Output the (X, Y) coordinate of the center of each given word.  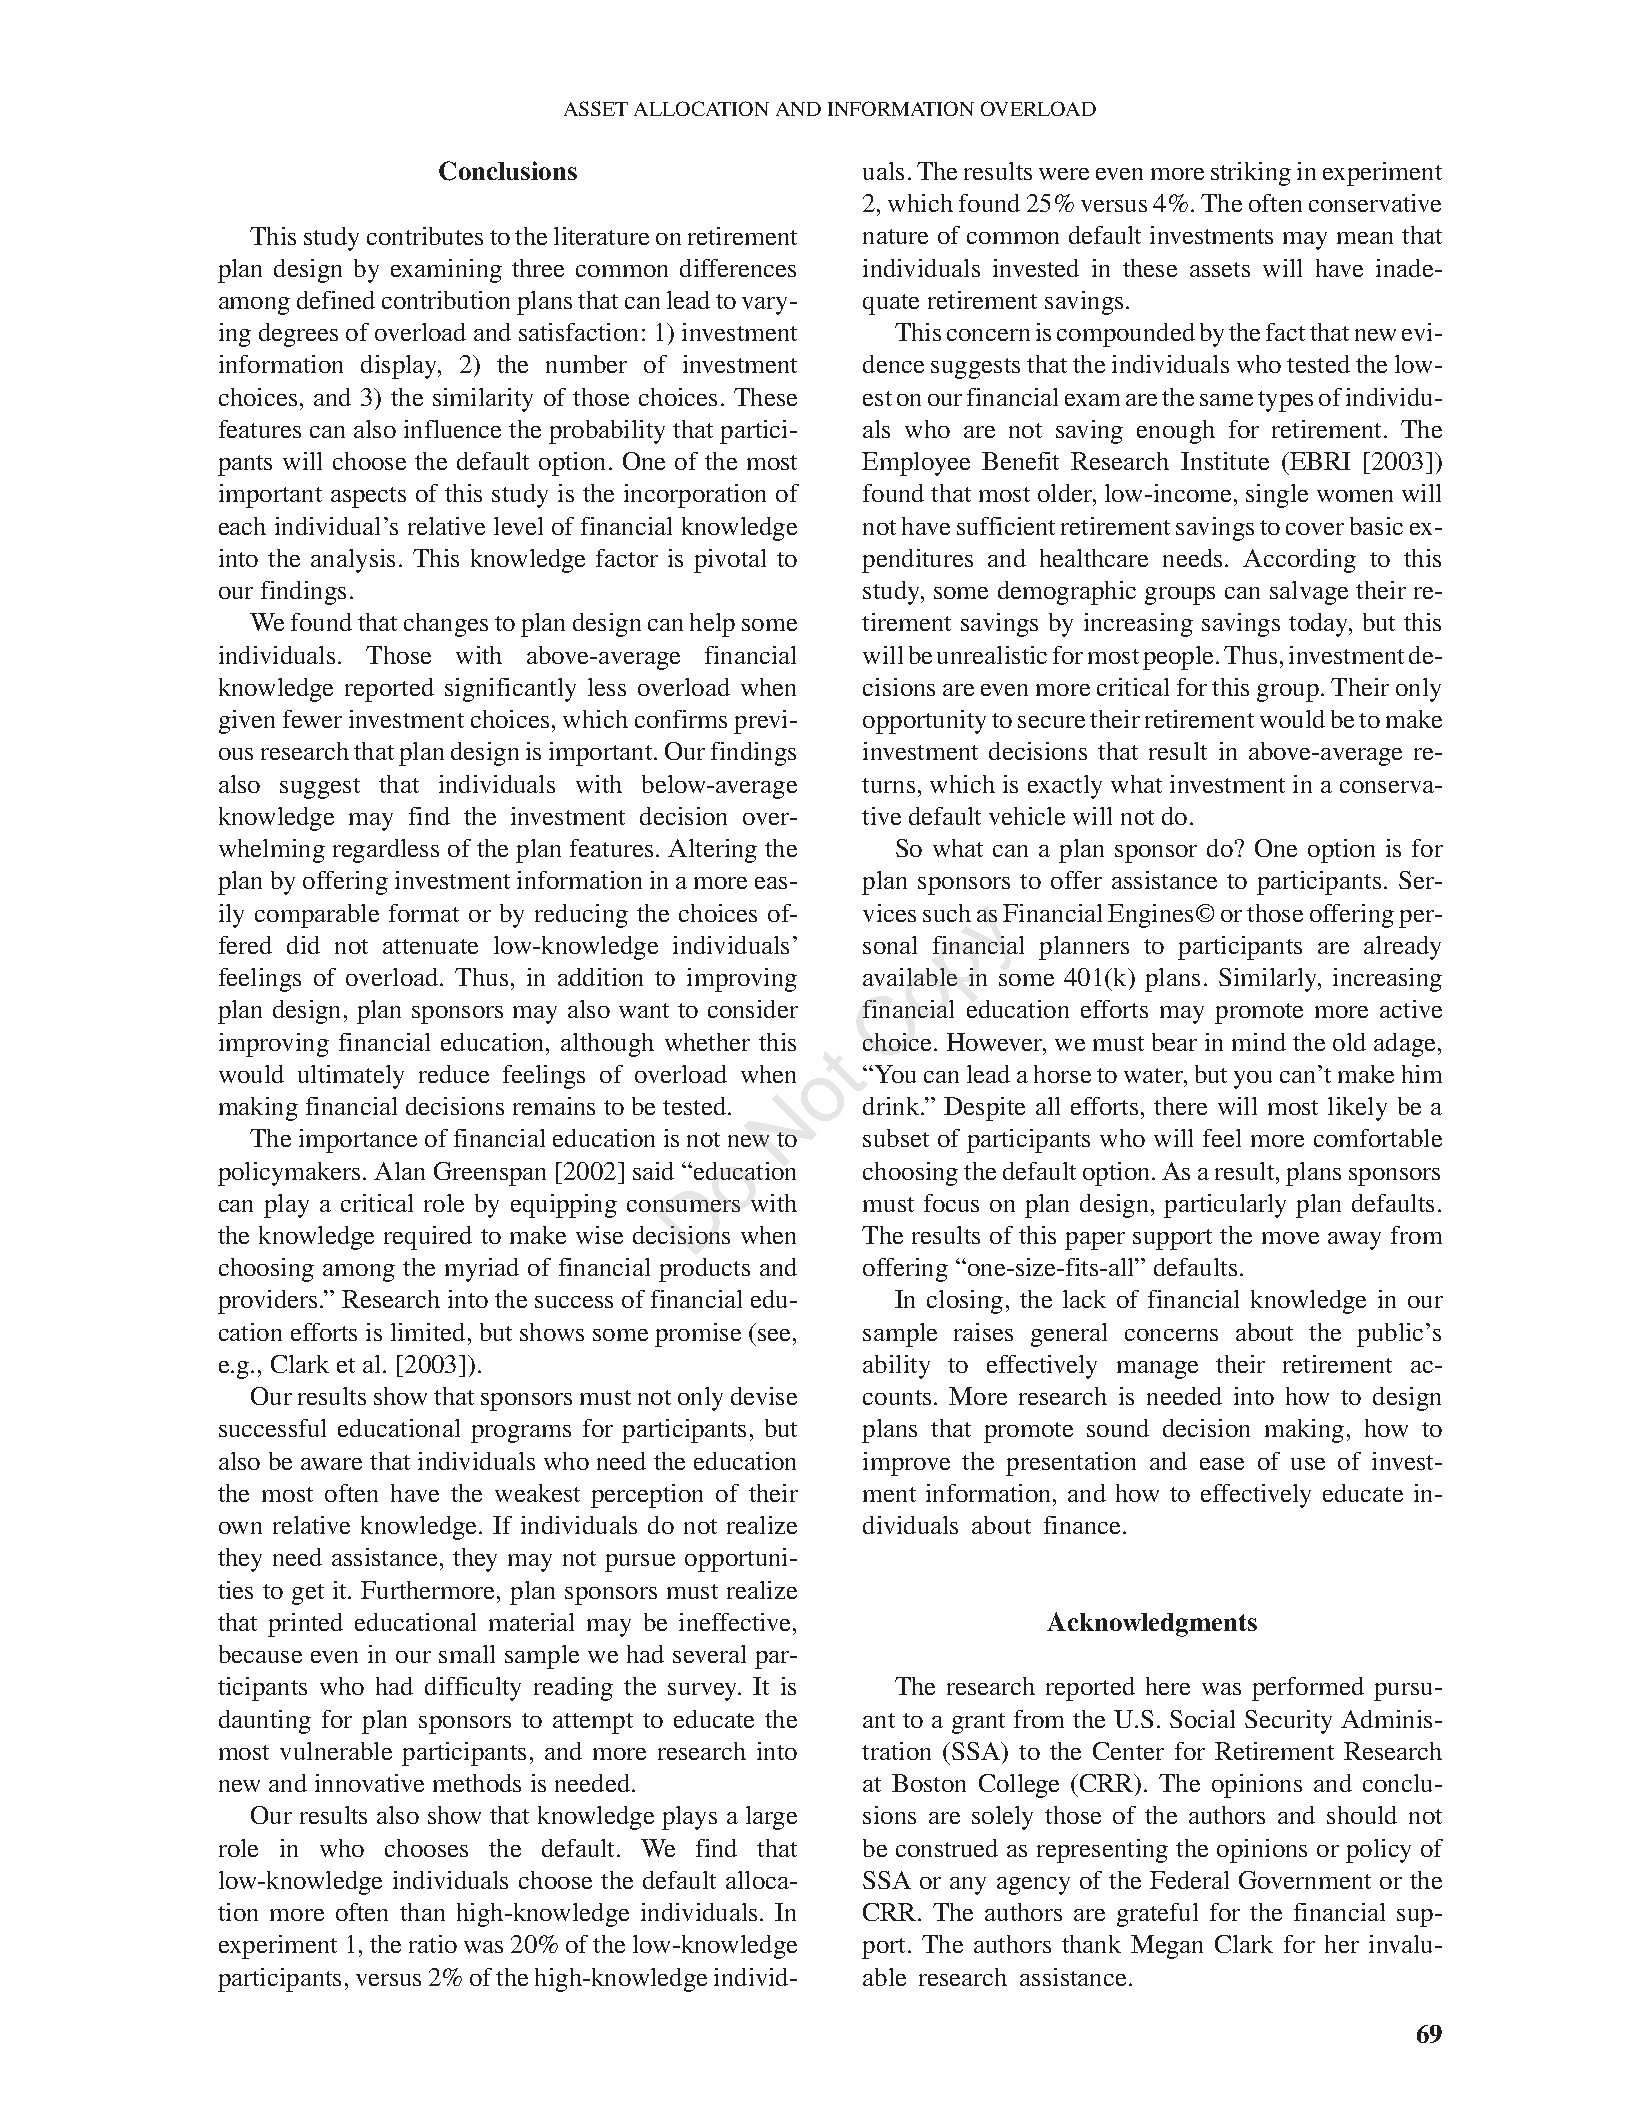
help (712, 625)
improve (906, 1464)
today (1320, 625)
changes (446, 625)
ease (1222, 1464)
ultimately (351, 1077)
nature (895, 236)
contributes (425, 236)
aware (331, 1464)
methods (477, 1783)
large (771, 1818)
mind (1259, 1042)
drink (892, 1106)
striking (1251, 174)
